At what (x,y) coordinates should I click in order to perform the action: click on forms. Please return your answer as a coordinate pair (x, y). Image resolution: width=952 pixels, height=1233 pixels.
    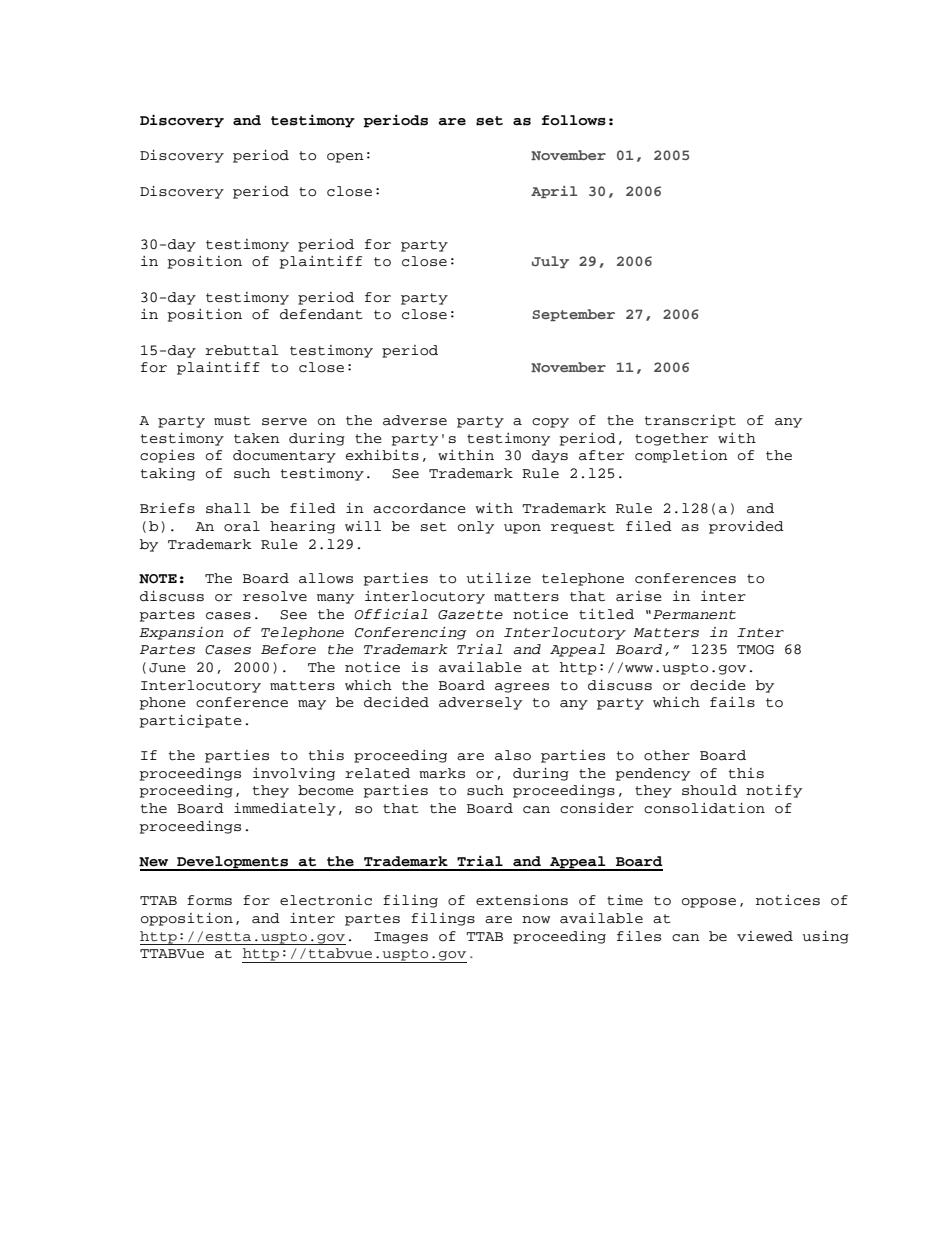
    Looking at the image, I should click on (209, 900).
